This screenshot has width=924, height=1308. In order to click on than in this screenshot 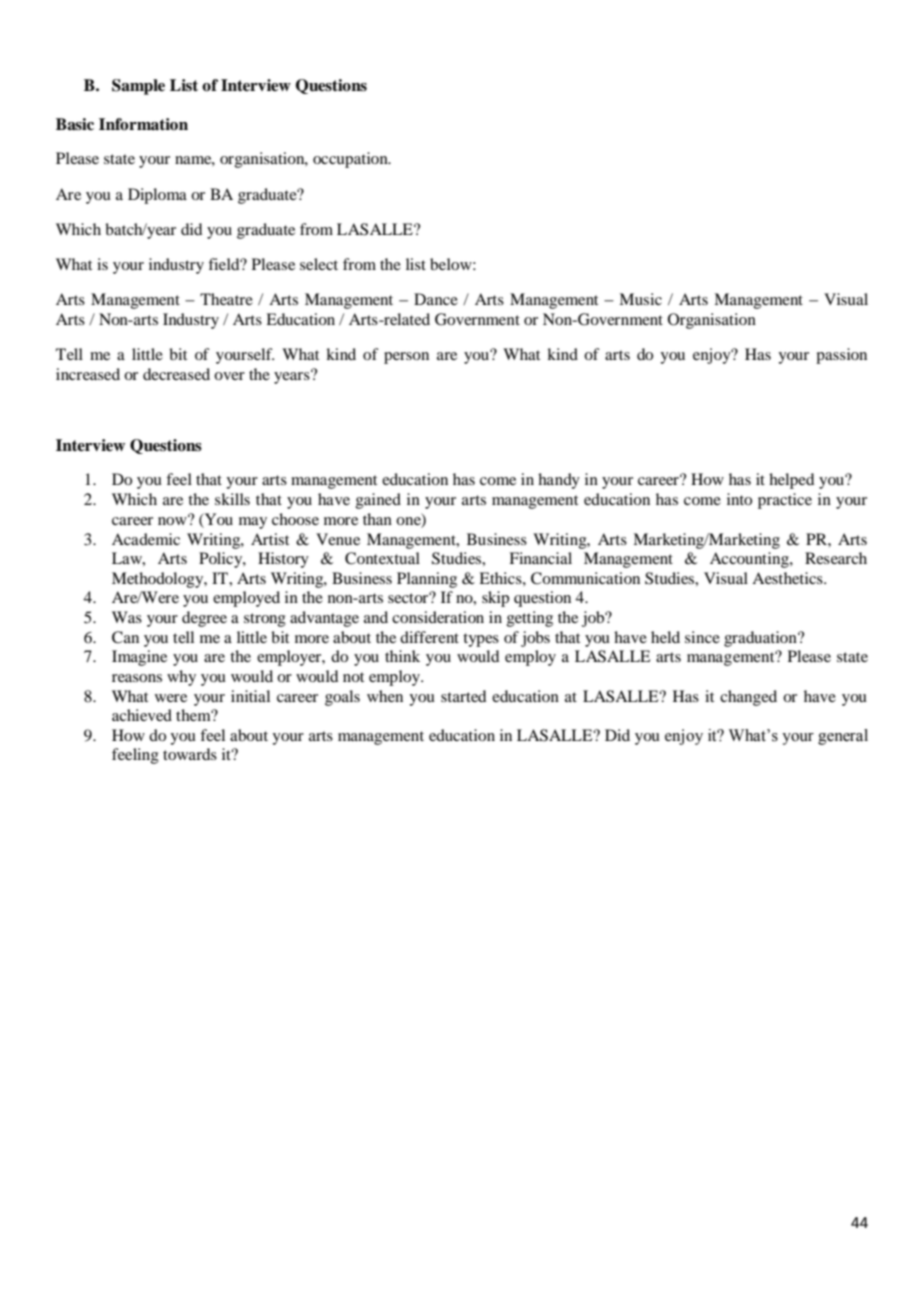, I will do `click(377, 519)`.
